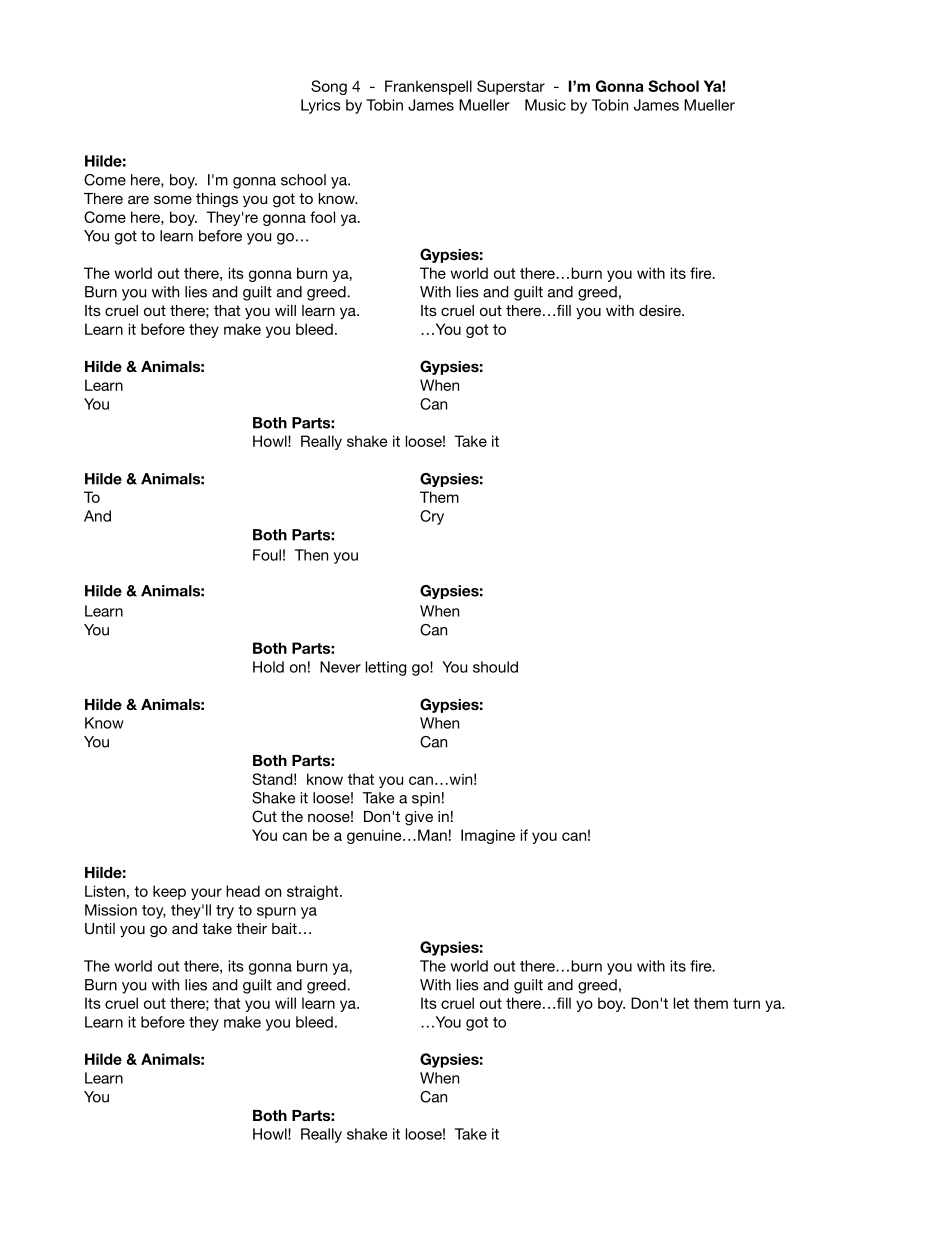 This screenshot has width=952, height=1233. I want to click on bait, so click(284, 928).
